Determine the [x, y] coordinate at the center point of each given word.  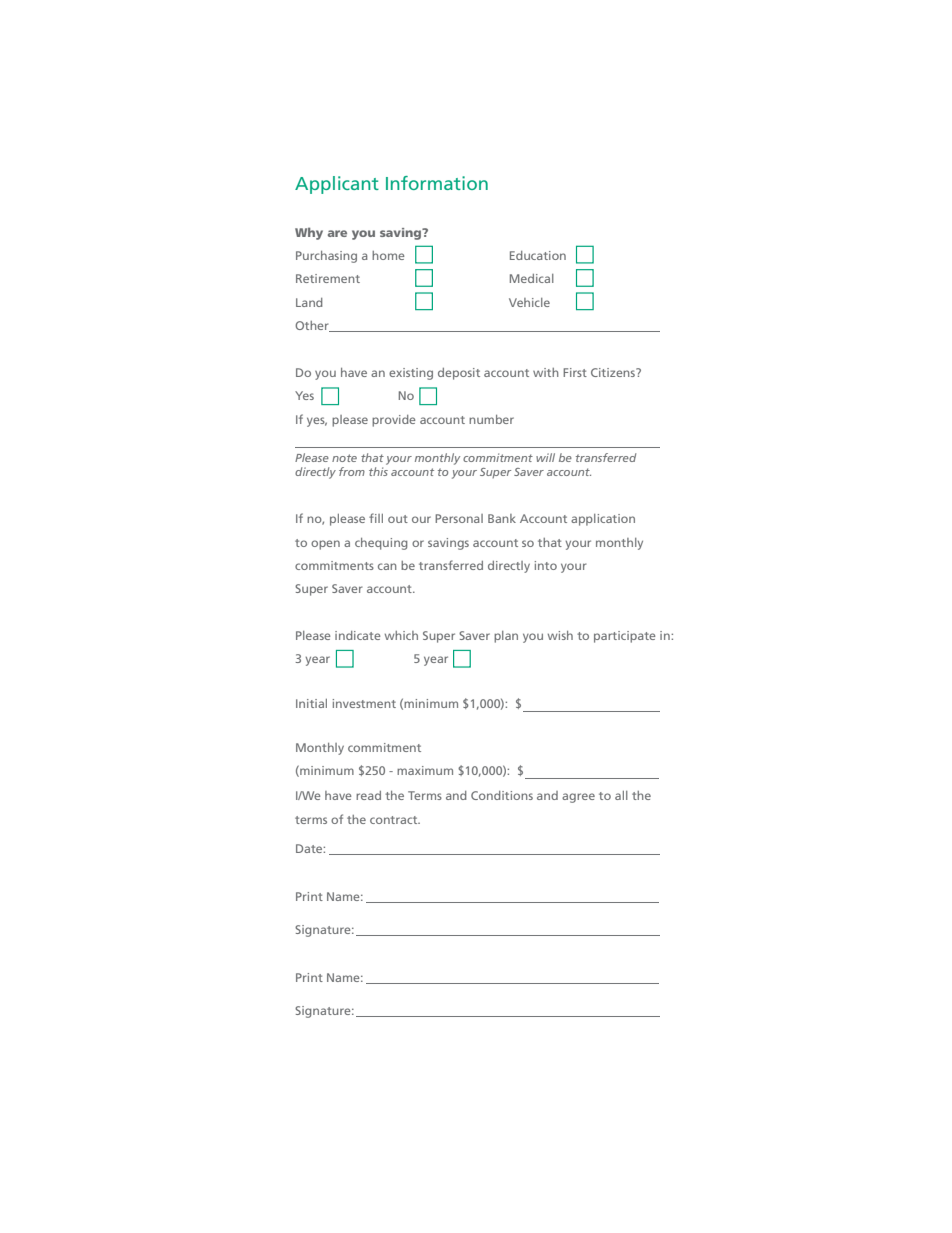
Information [437, 183]
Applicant [337, 185]
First [575, 372]
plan [506, 637]
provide [394, 421]
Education [538, 255]
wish [560, 635]
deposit [459, 374]
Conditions [502, 795]
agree [578, 798]
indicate [358, 635]
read [368, 795]
